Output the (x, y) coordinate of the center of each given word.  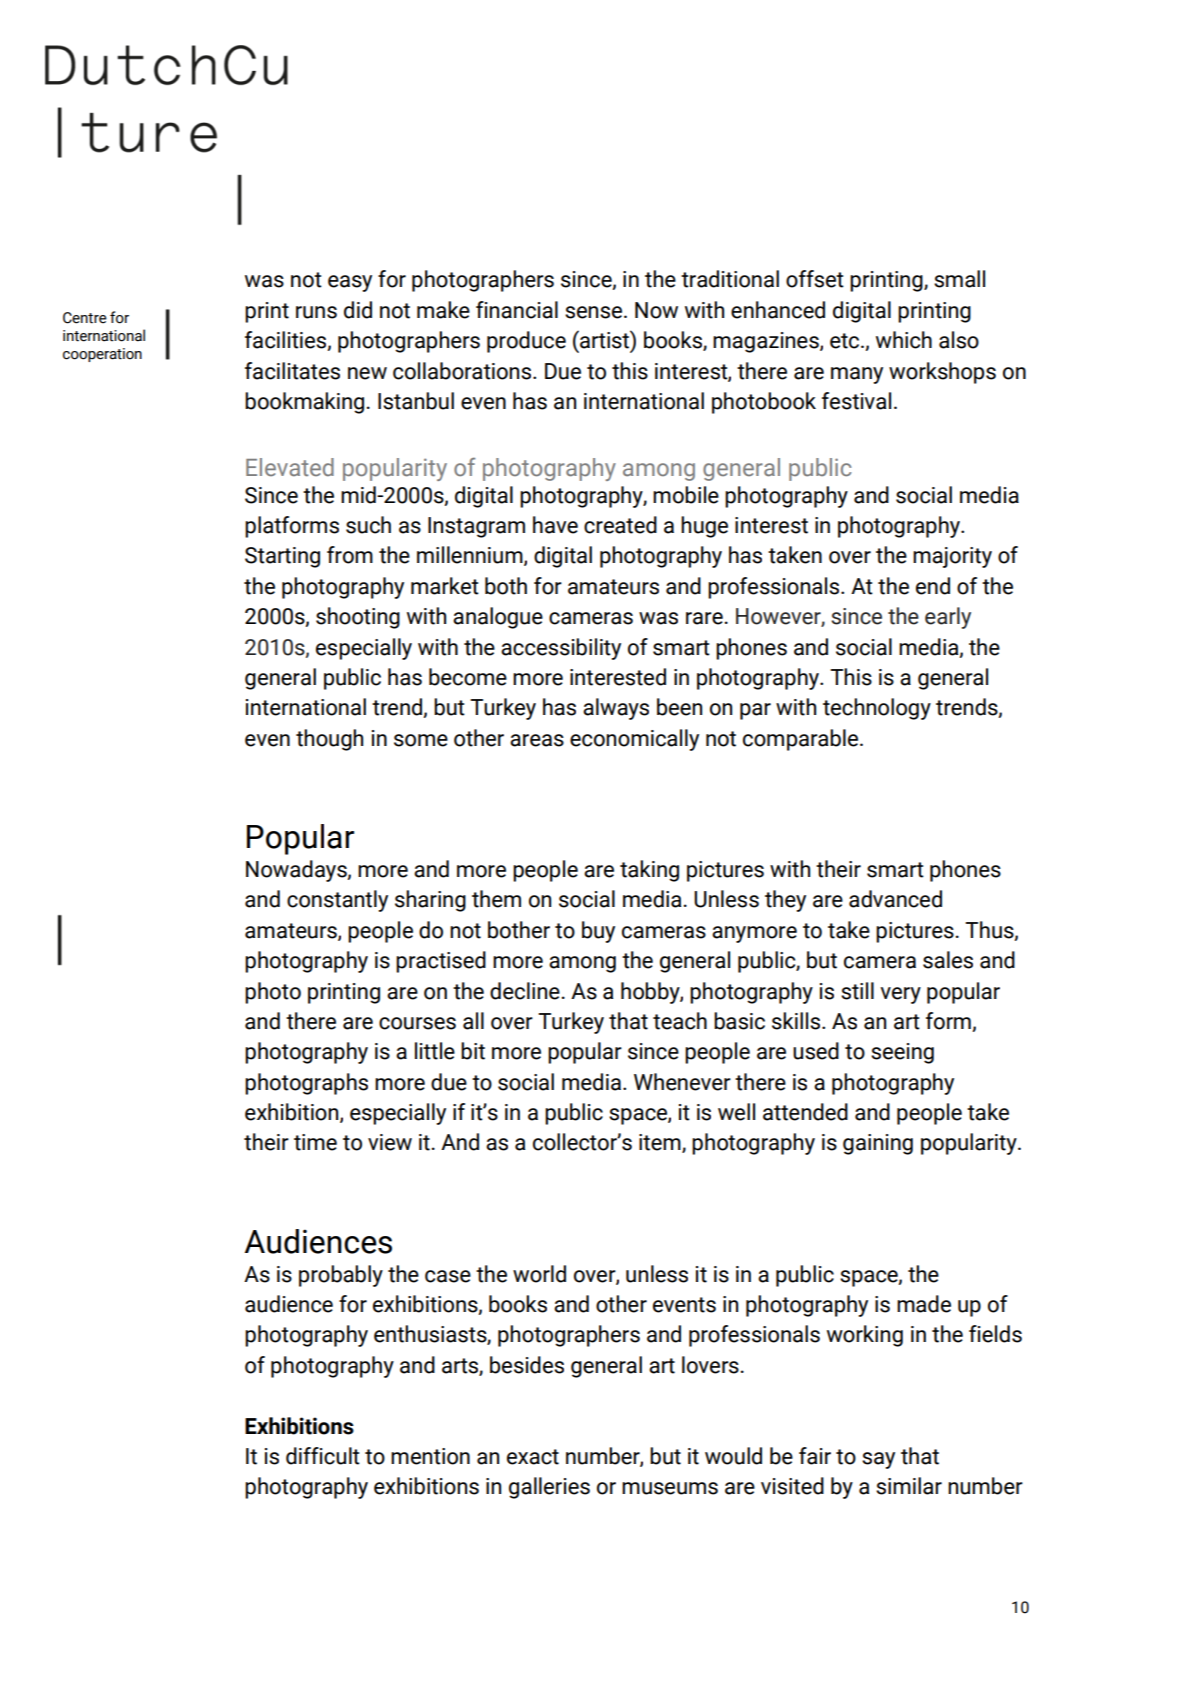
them (496, 899)
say (878, 1460)
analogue (498, 618)
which (904, 340)
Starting (282, 557)
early (948, 618)
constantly (337, 901)
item (661, 1143)
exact (533, 1457)
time (315, 1142)
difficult (323, 1456)
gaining (878, 1144)
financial (517, 310)
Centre (85, 318)
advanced (895, 899)
